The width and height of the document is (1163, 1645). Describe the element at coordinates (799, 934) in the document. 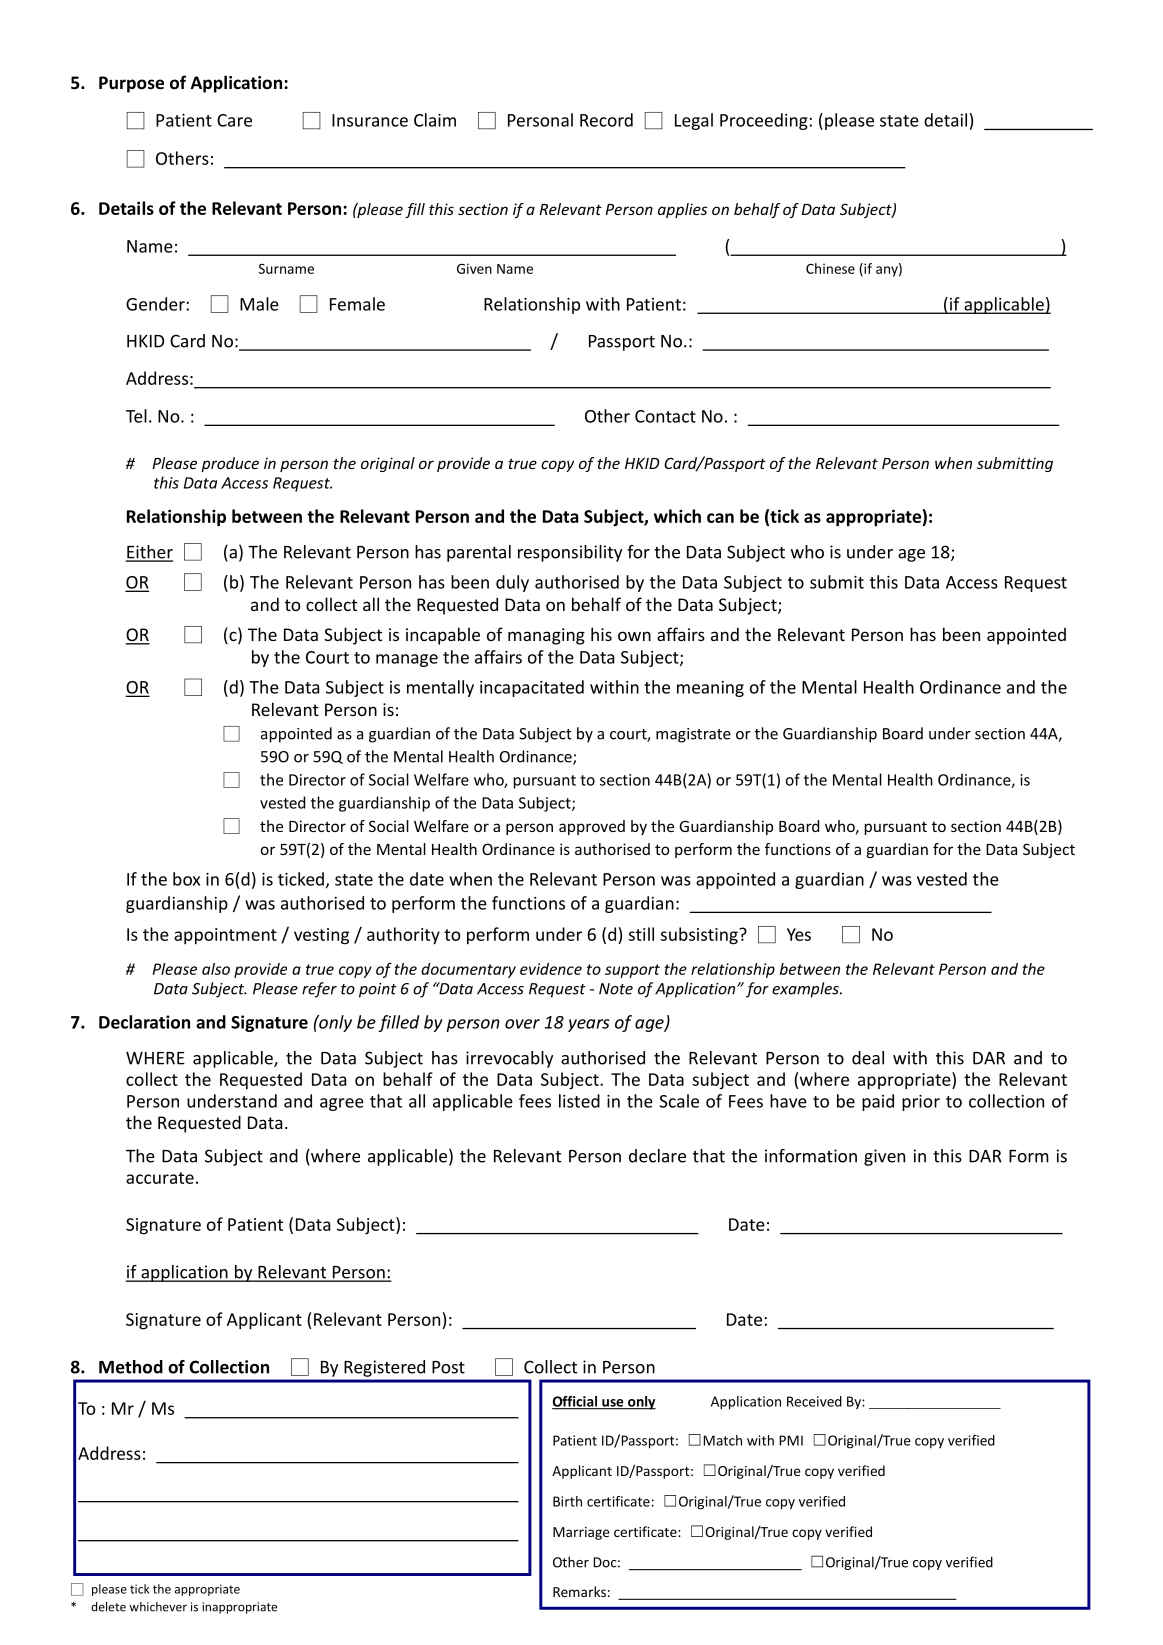

I see `Yes` at that location.
